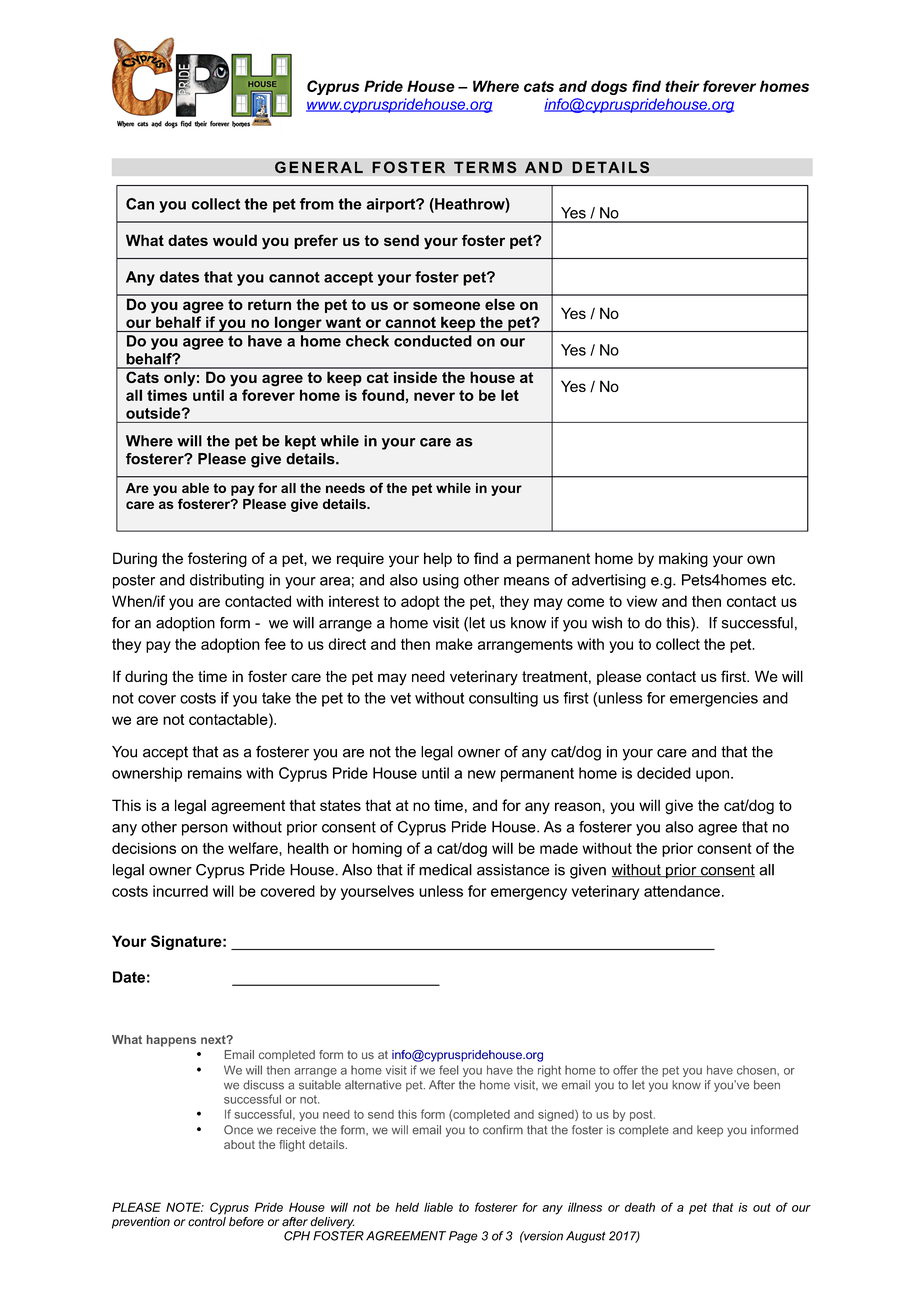 Image resolution: width=924 pixels, height=1308 pixels. Describe the element at coordinates (205, 830) in the screenshot. I see `person` at that location.
